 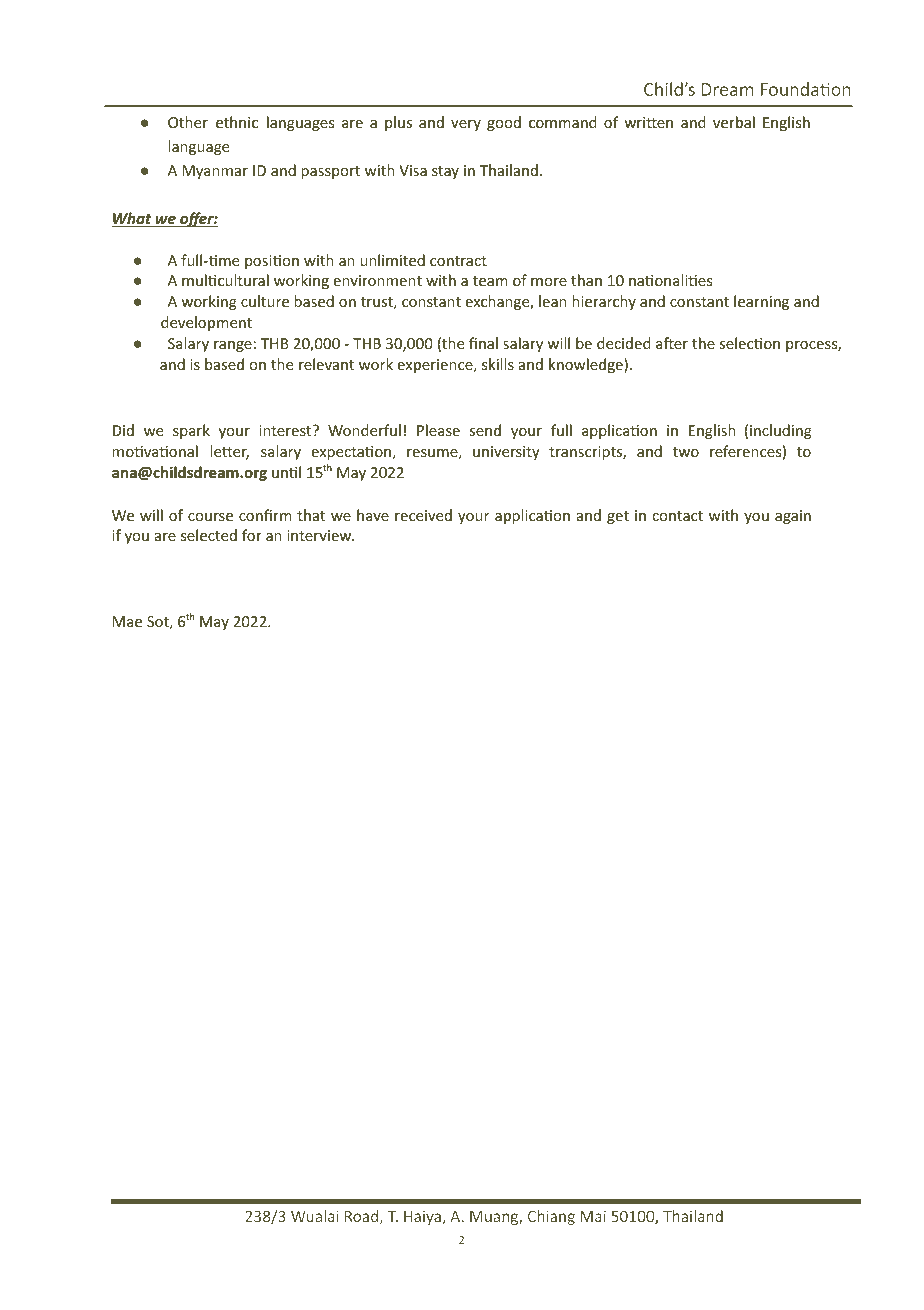 I want to click on verbal, so click(x=734, y=122).
